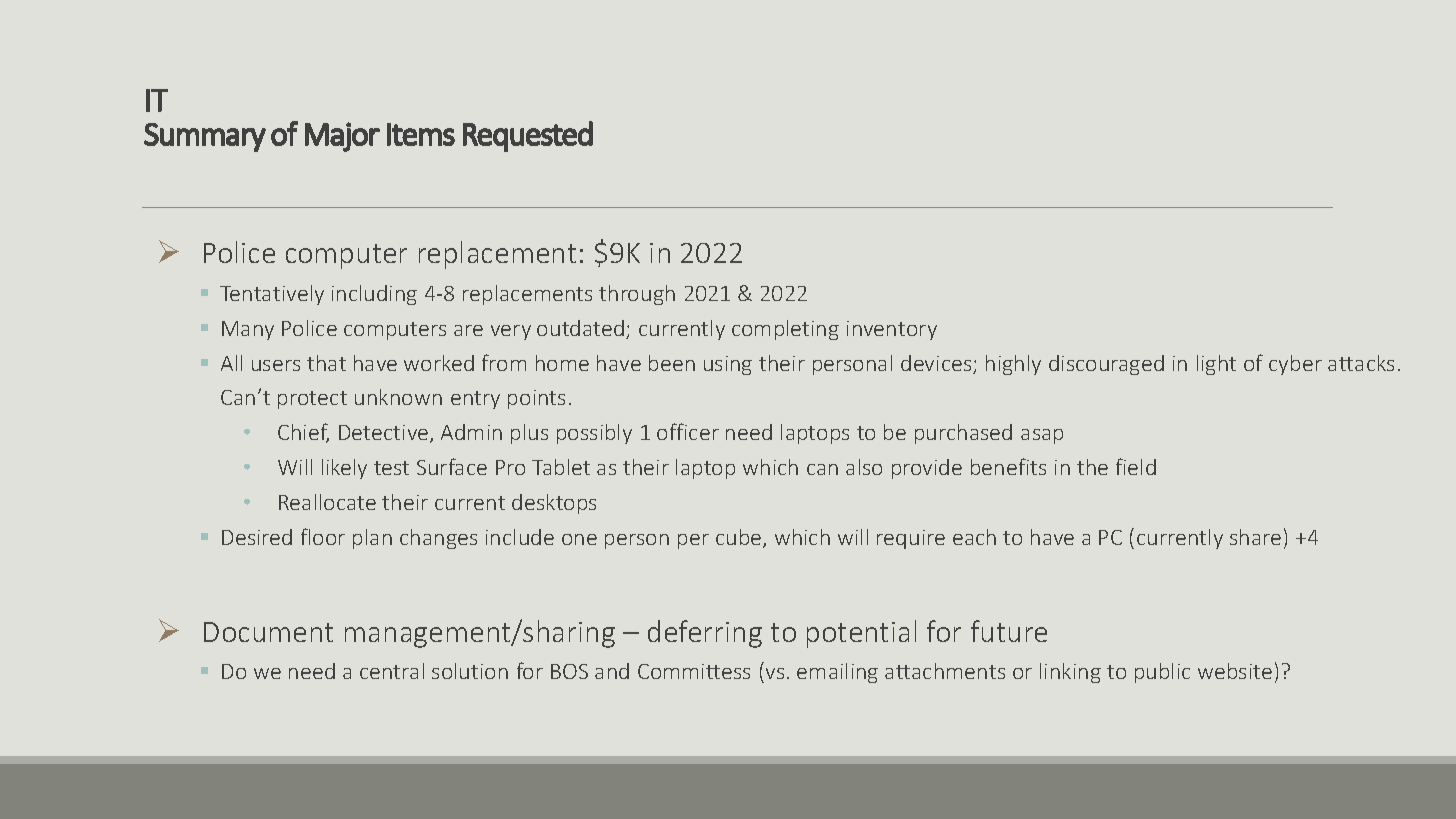 This screenshot has width=1456, height=819. Describe the element at coordinates (688, 431) in the screenshot. I see `officer` at that location.
